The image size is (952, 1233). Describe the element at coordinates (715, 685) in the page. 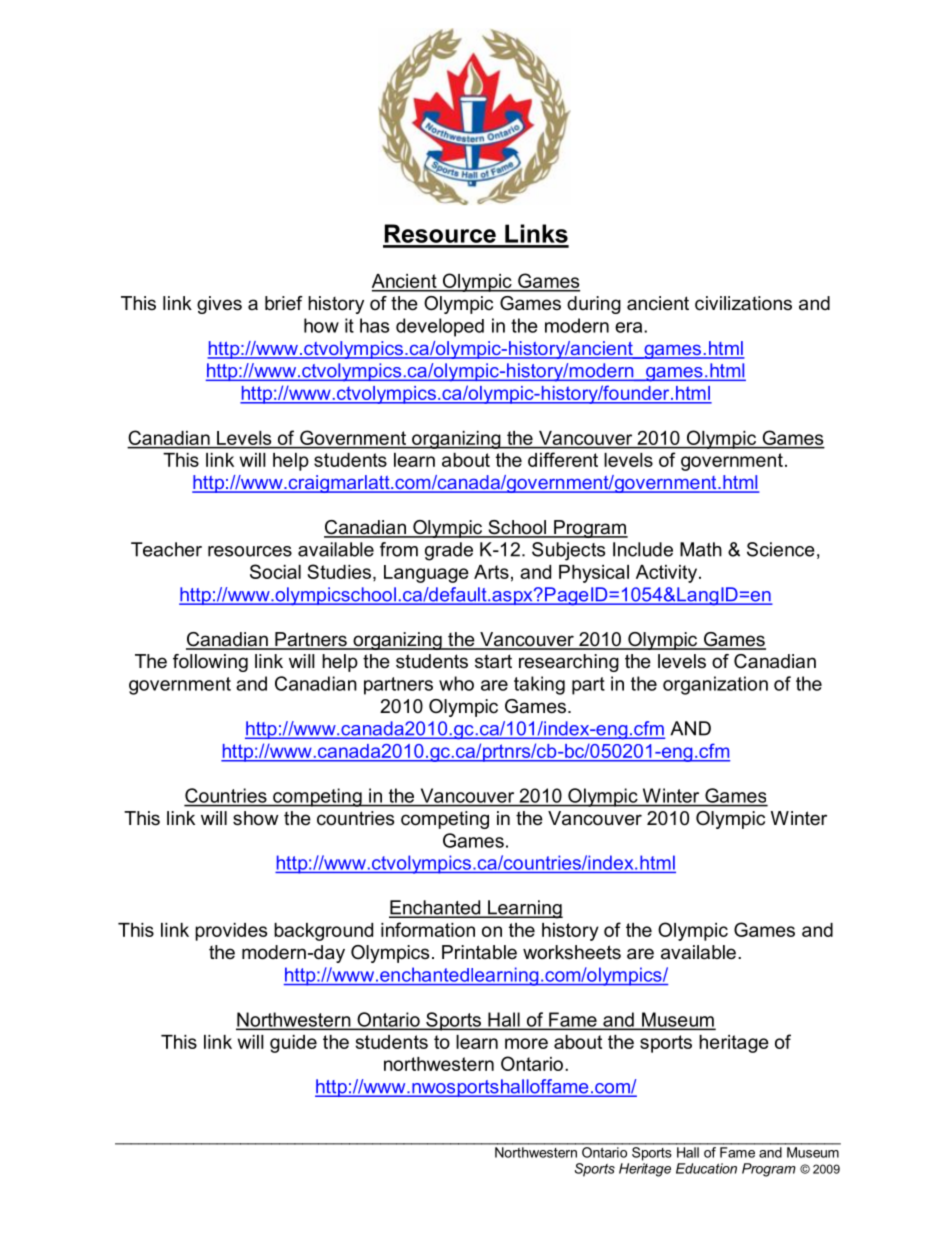

I see `organization` at that location.
